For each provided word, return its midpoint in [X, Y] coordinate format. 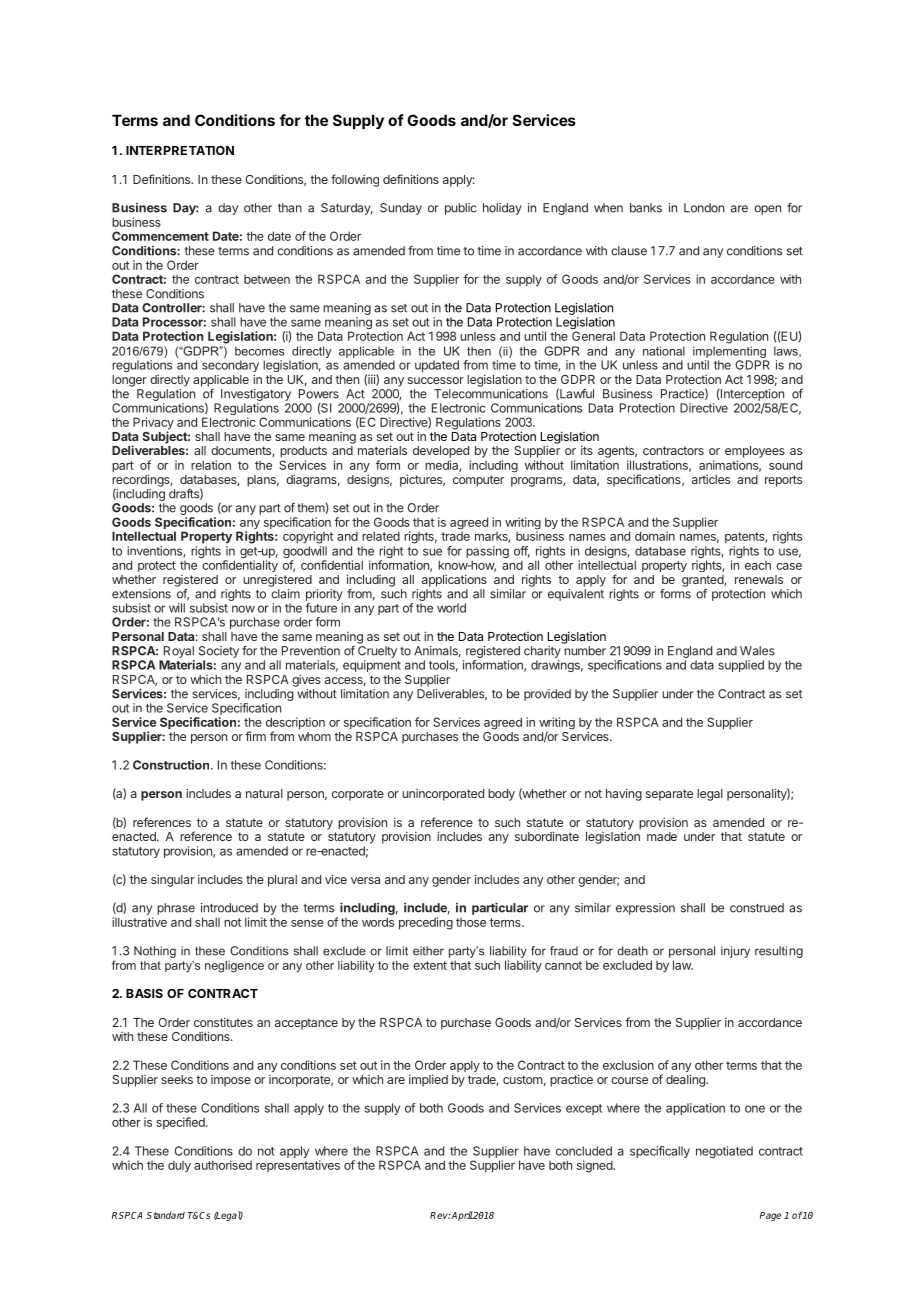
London [704, 208]
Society [219, 652]
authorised [223, 1165]
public [460, 209]
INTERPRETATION [180, 150]
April [461, 1216]
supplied [741, 666]
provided [547, 695]
